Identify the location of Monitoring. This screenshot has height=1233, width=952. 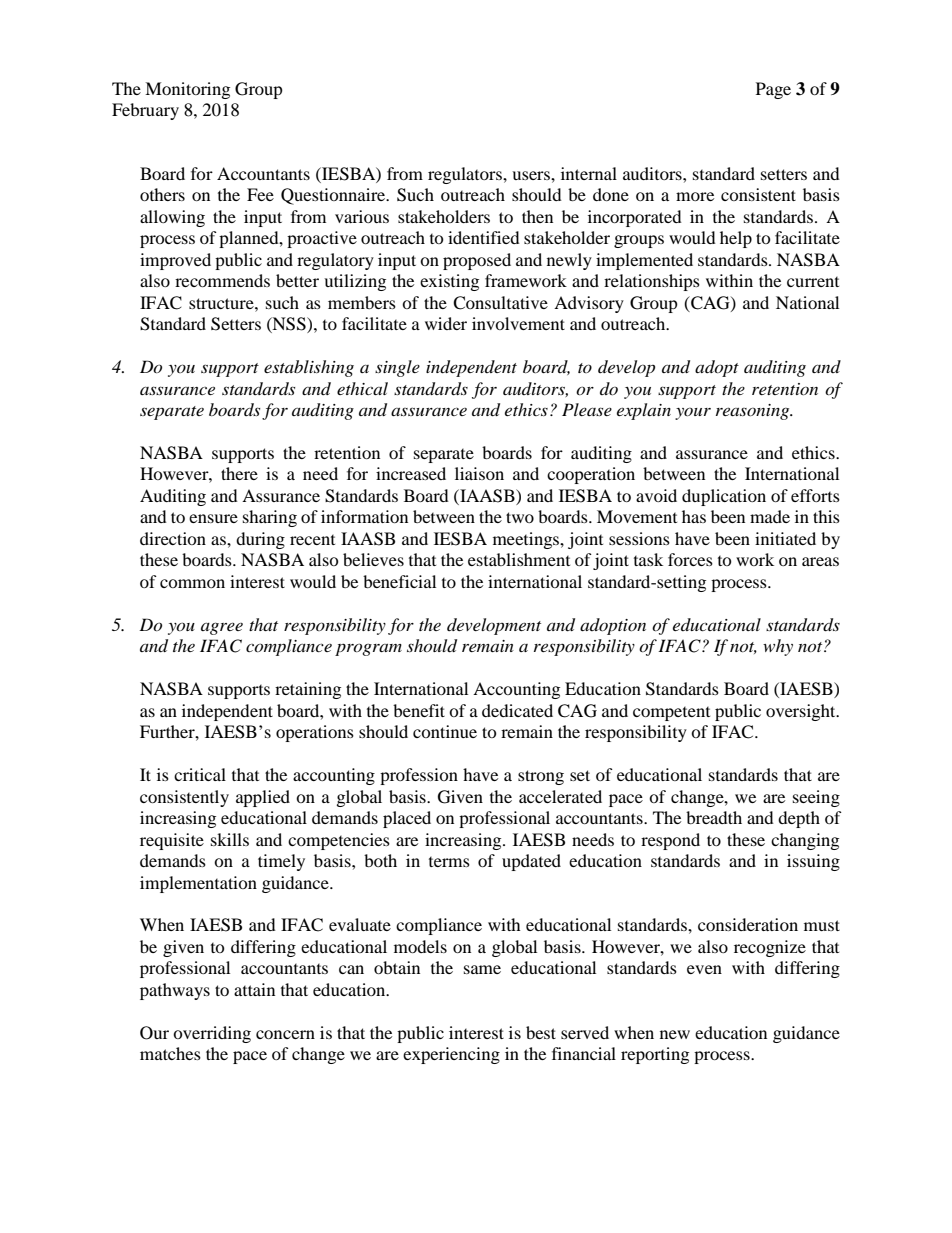
(187, 90).
